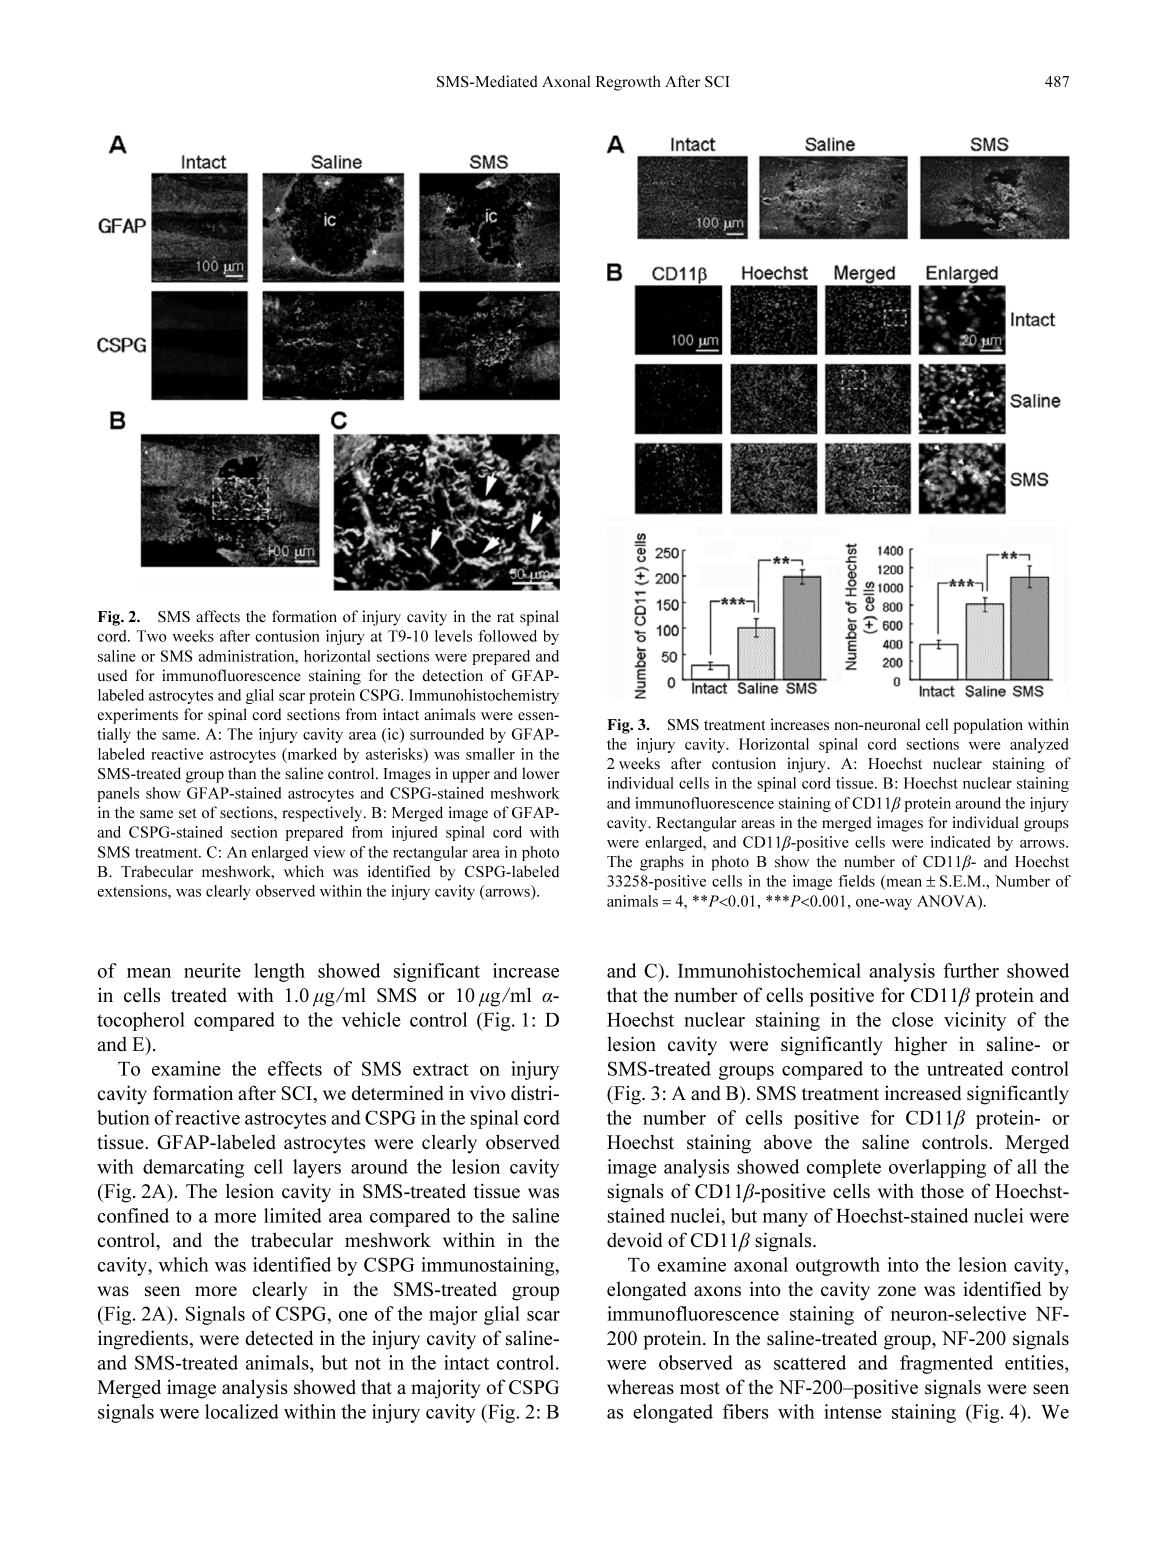 Image resolution: width=1166 pixels, height=1550 pixels. What do you see at coordinates (628, 83) in the image?
I see `Regrowth` at bounding box center [628, 83].
